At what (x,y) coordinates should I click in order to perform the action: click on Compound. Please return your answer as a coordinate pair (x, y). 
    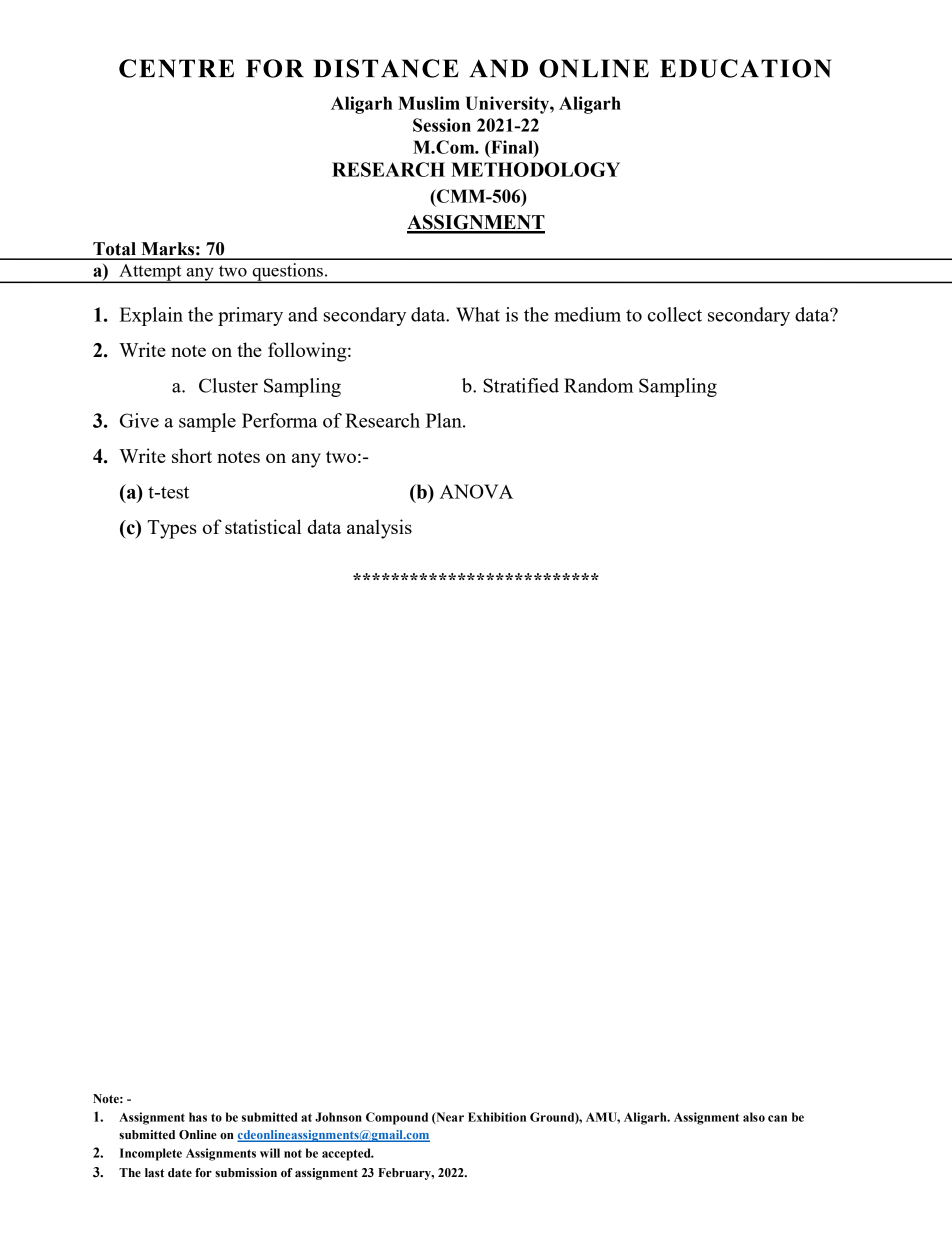
    Looking at the image, I should click on (397, 1118).
